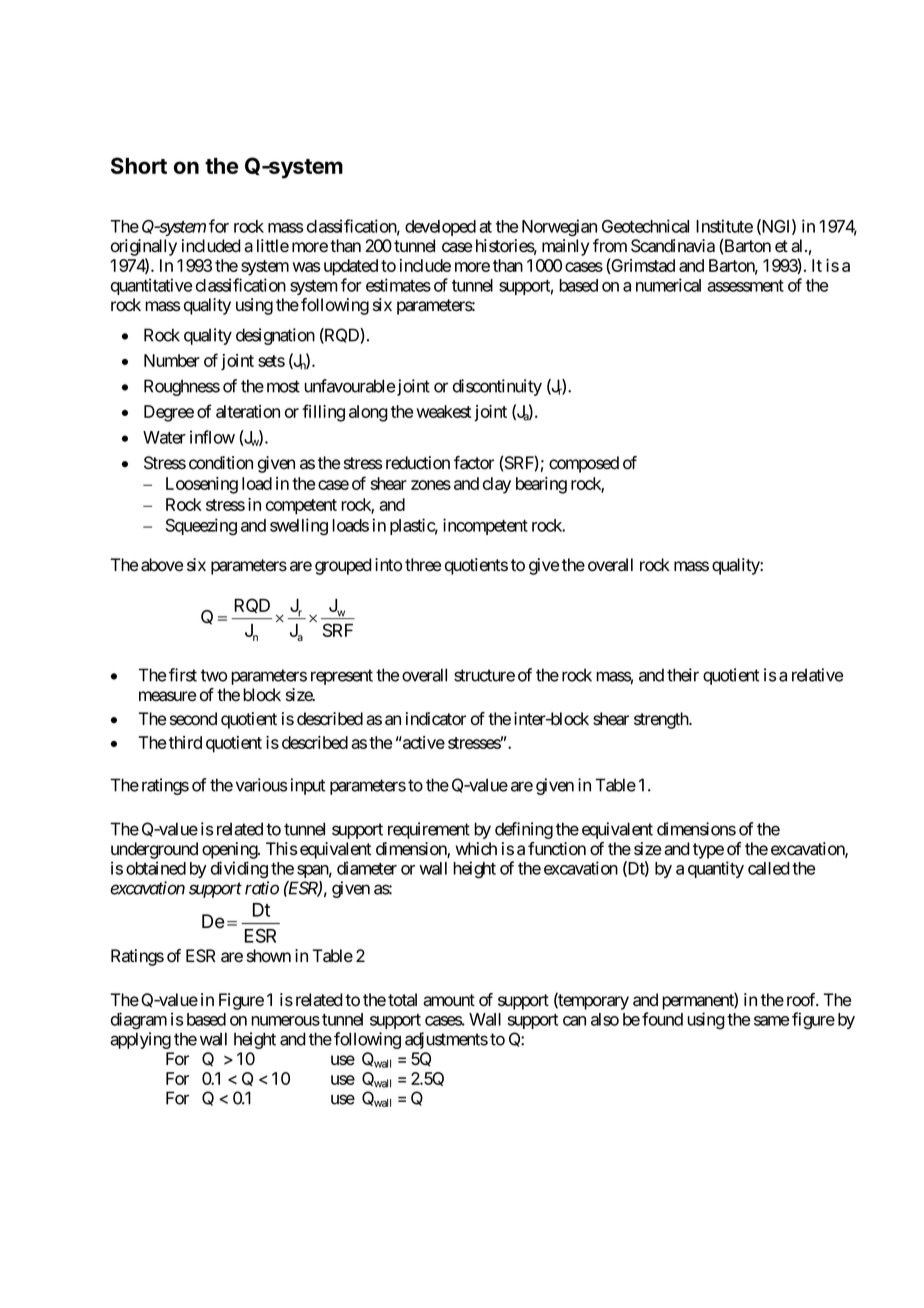 The width and height of the page is (924, 1308). I want to click on opening, so click(230, 850).
